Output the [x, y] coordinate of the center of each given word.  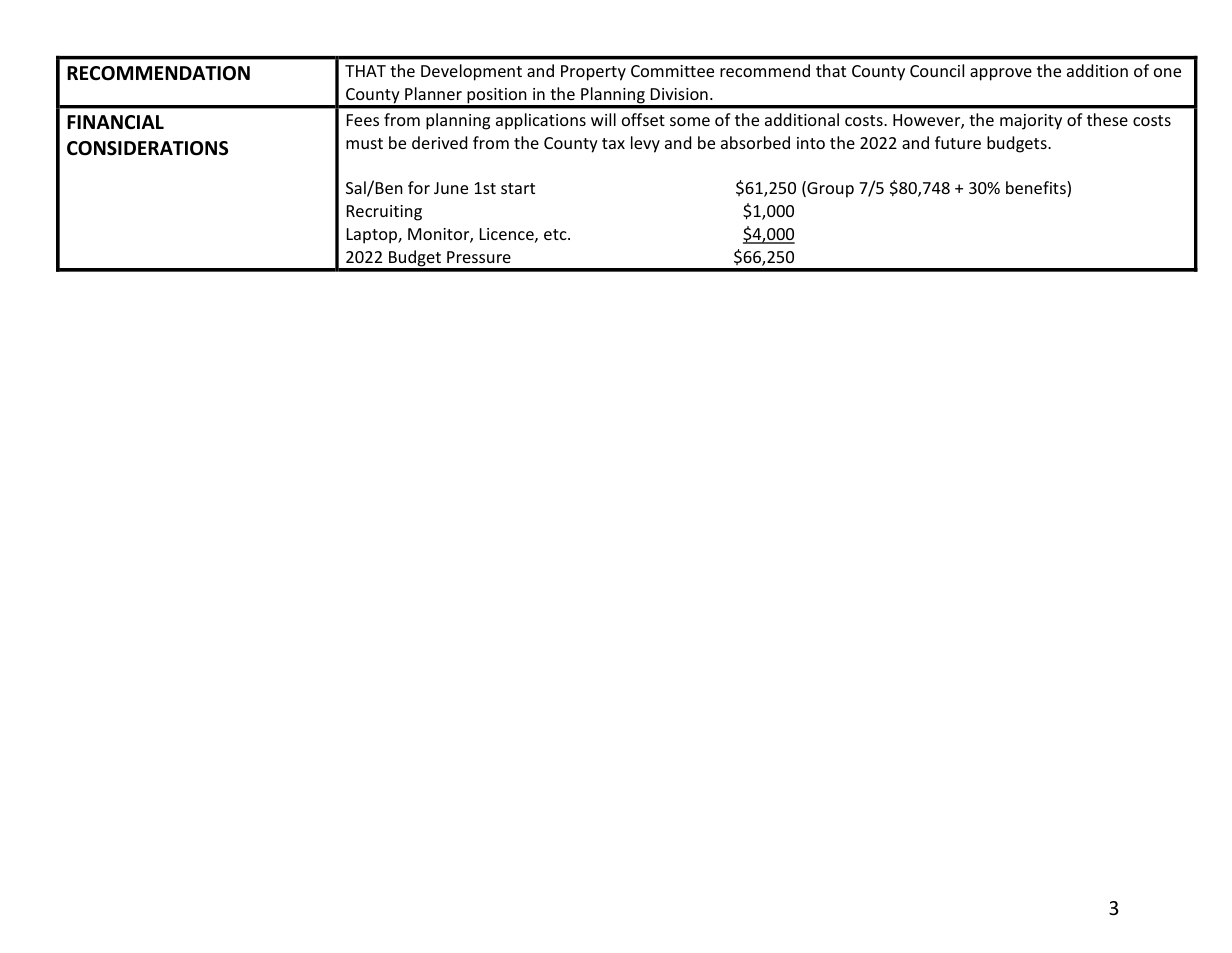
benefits [1037, 189]
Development [471, 72]
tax [613, 143]
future [958, 142]
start [518, 188]
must [364, 143]
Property [593, 73]
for [419, 187]
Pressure [479, 257]
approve [1001, 74]
